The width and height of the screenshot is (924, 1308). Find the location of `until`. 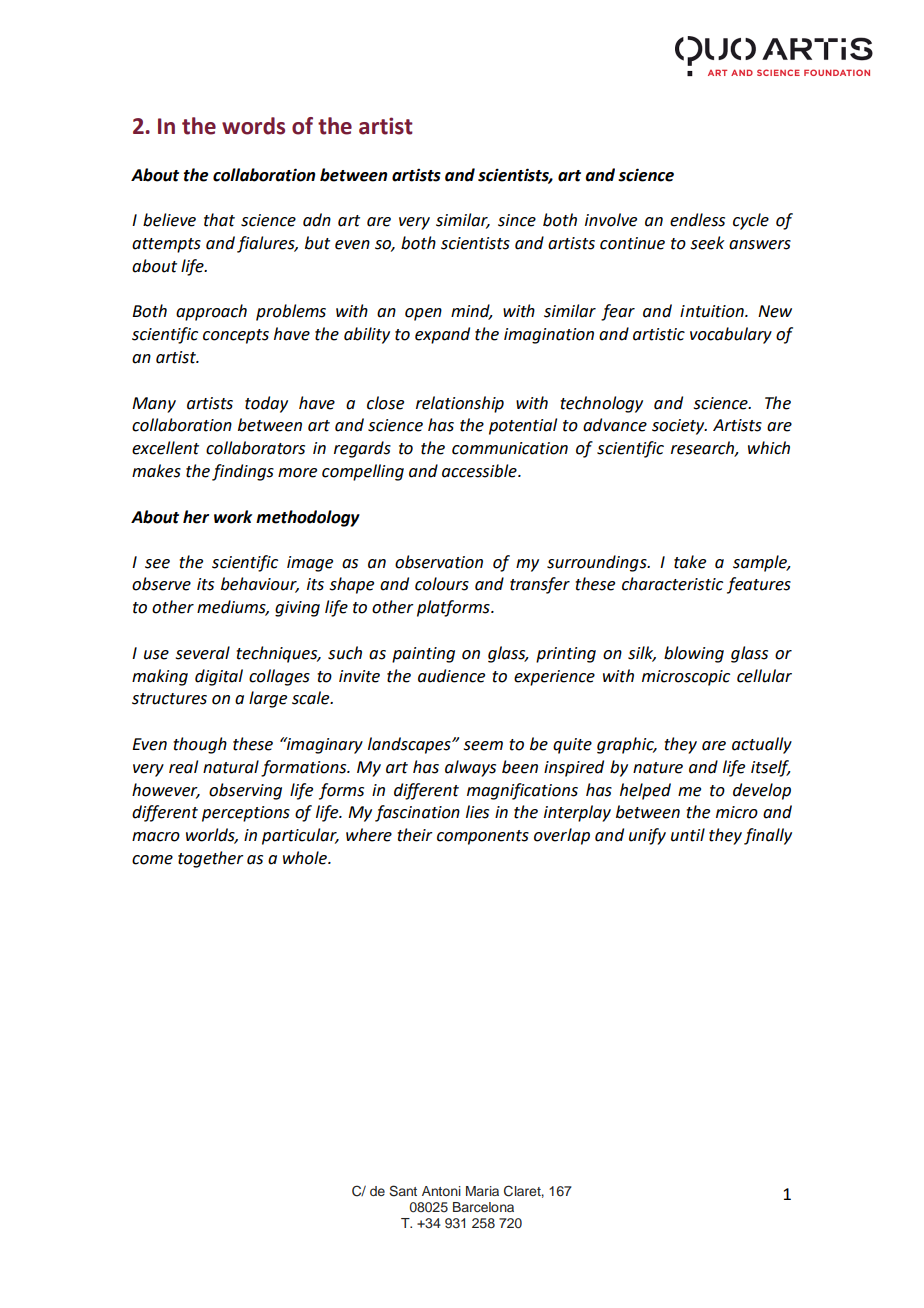

until is located at coordinates (688, 835).
